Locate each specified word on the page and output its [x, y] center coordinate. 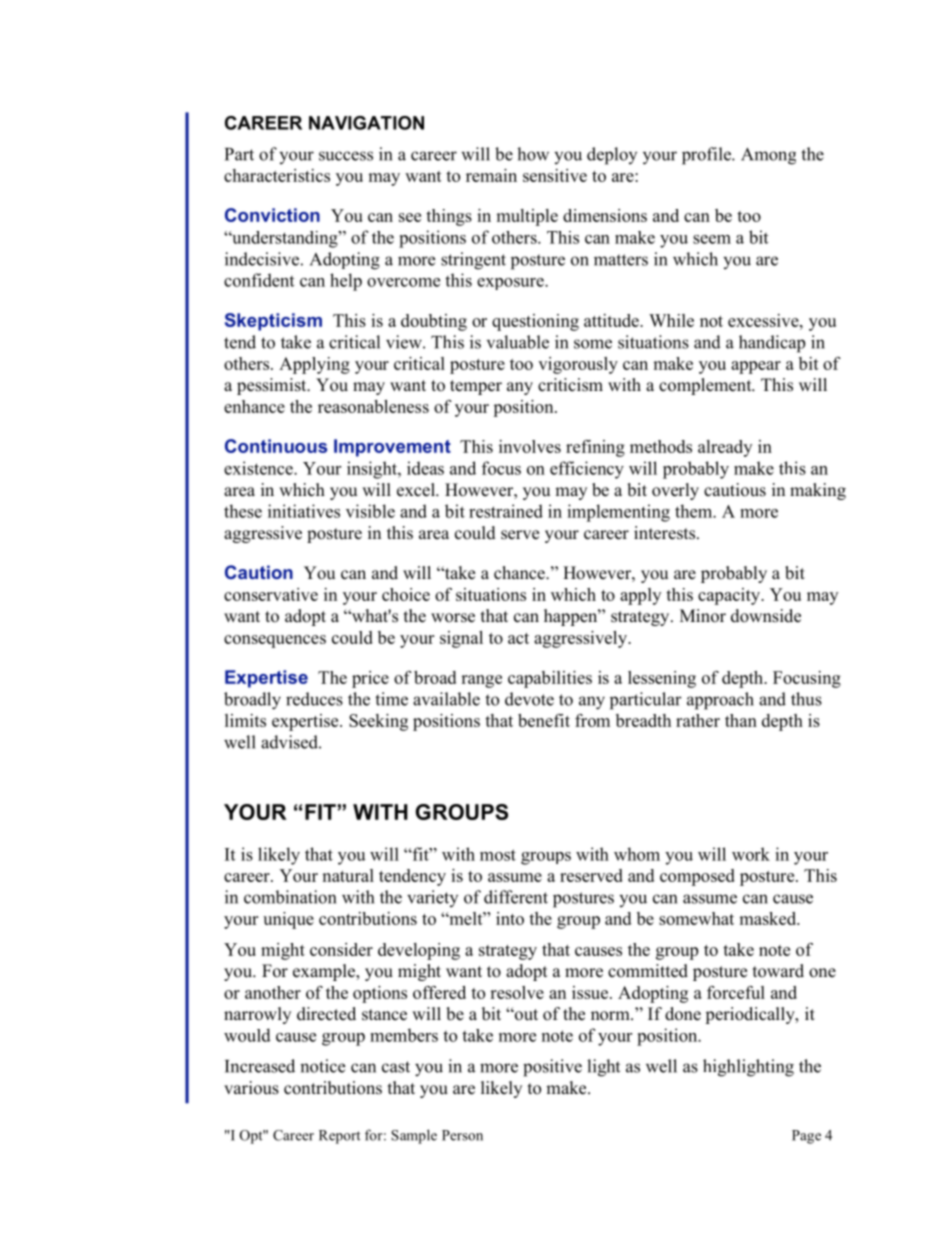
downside [766, 616]
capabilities [550, 679]
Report [340, 1137]
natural [348, 875]
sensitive [555, 175]
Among [768, 156]
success [346, 156]
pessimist [273, 386]
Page [806, 1137]
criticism [570, 385]
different [516, 897]
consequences [275, 641]
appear [756, 367]
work [751, 854]
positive [552, 1068]
